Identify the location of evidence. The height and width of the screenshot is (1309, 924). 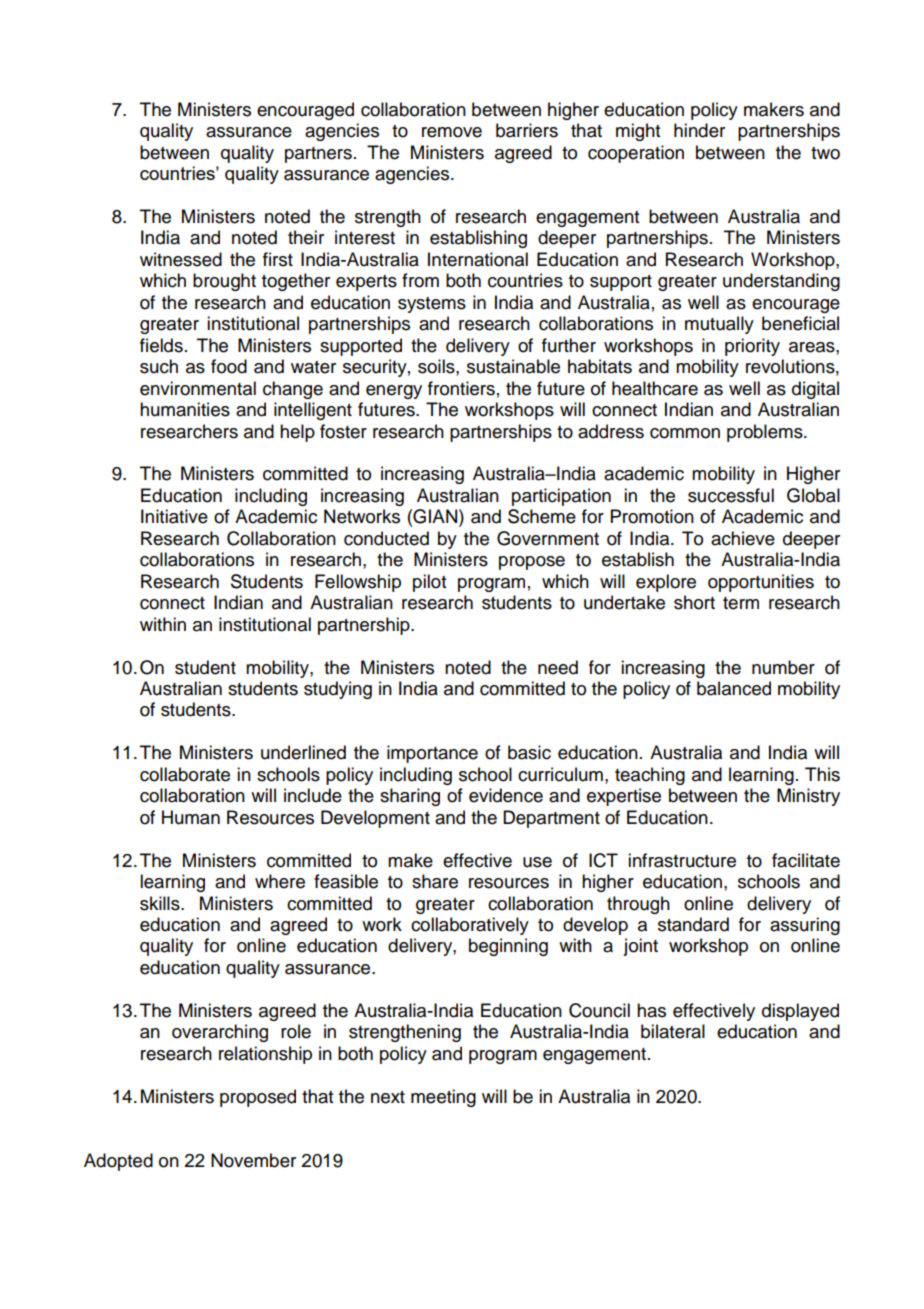
(506, 795).
